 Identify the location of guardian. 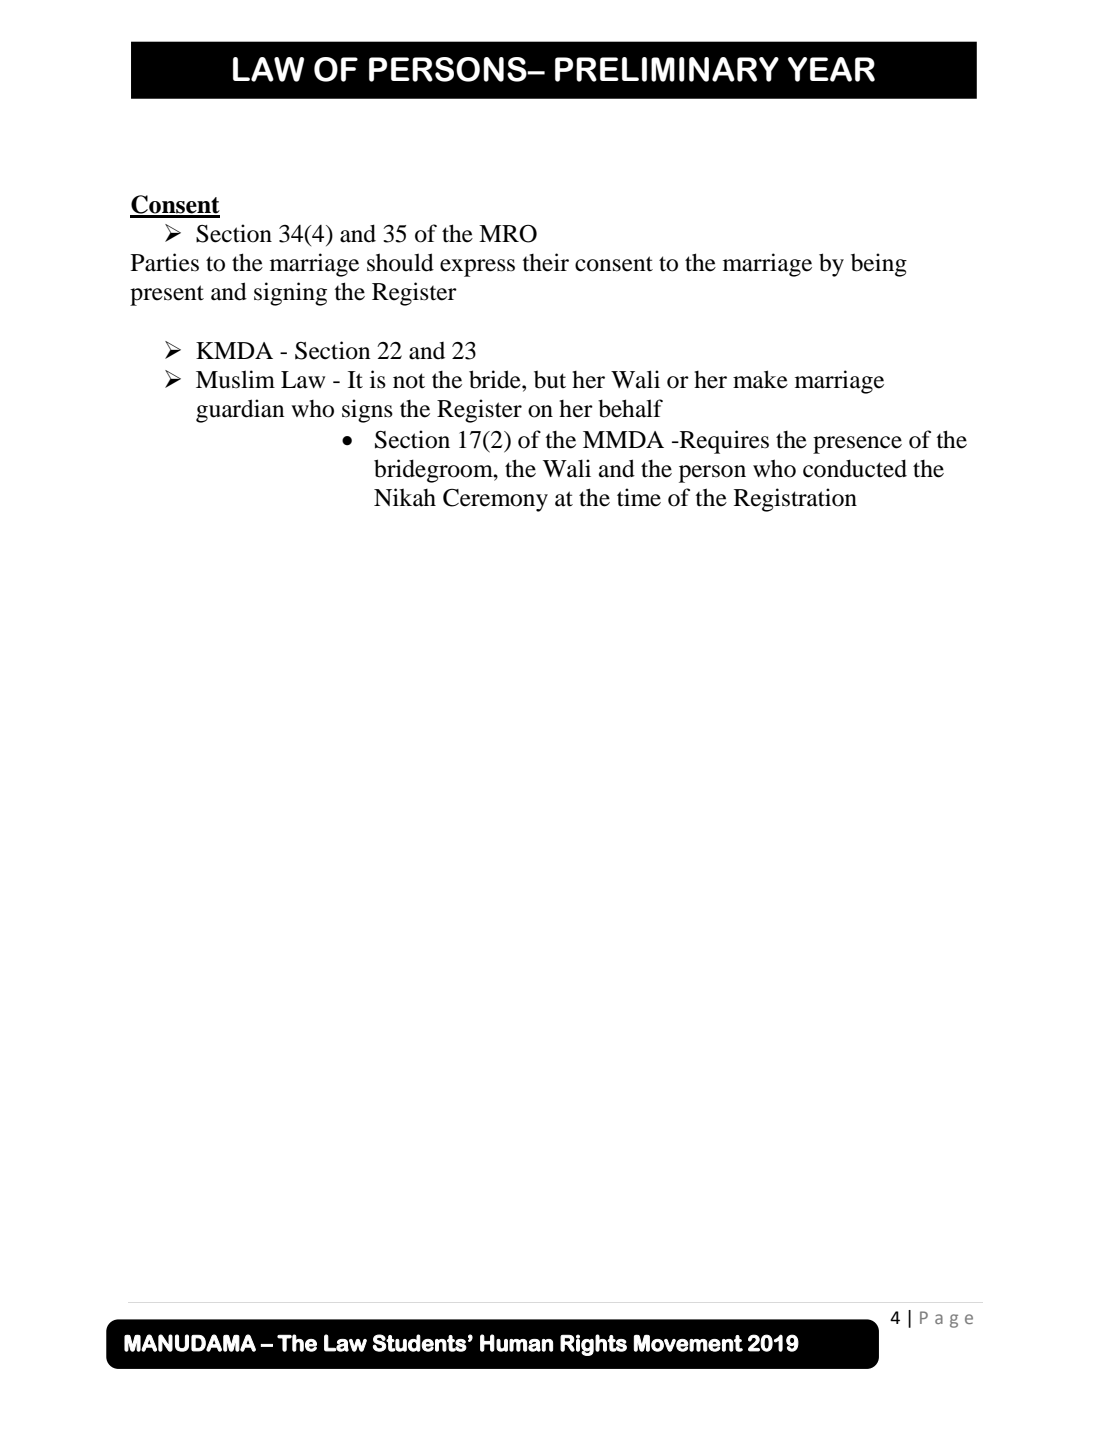
(240, 411).
